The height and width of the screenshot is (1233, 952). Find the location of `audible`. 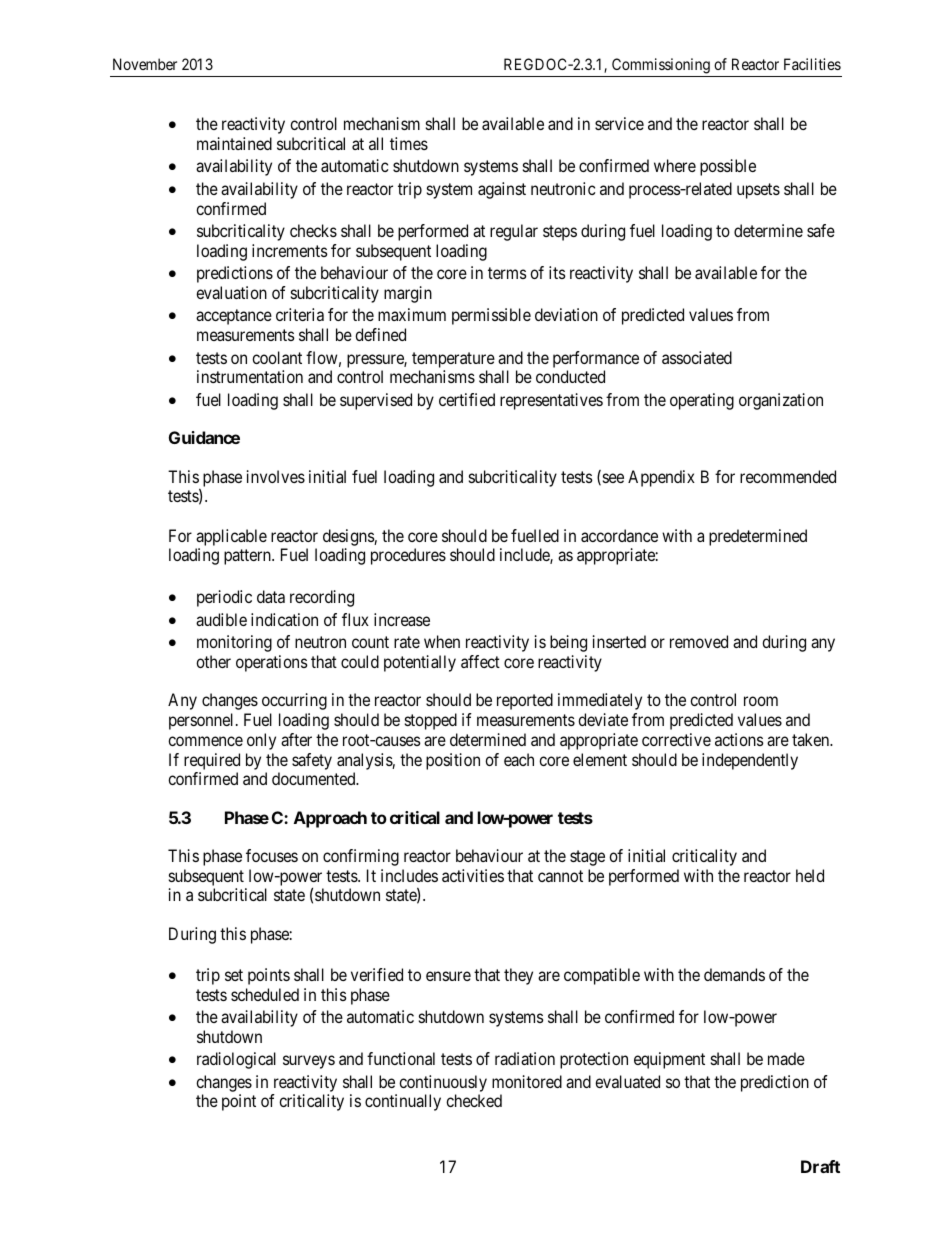

audible is located at coordinates (221, 619).
